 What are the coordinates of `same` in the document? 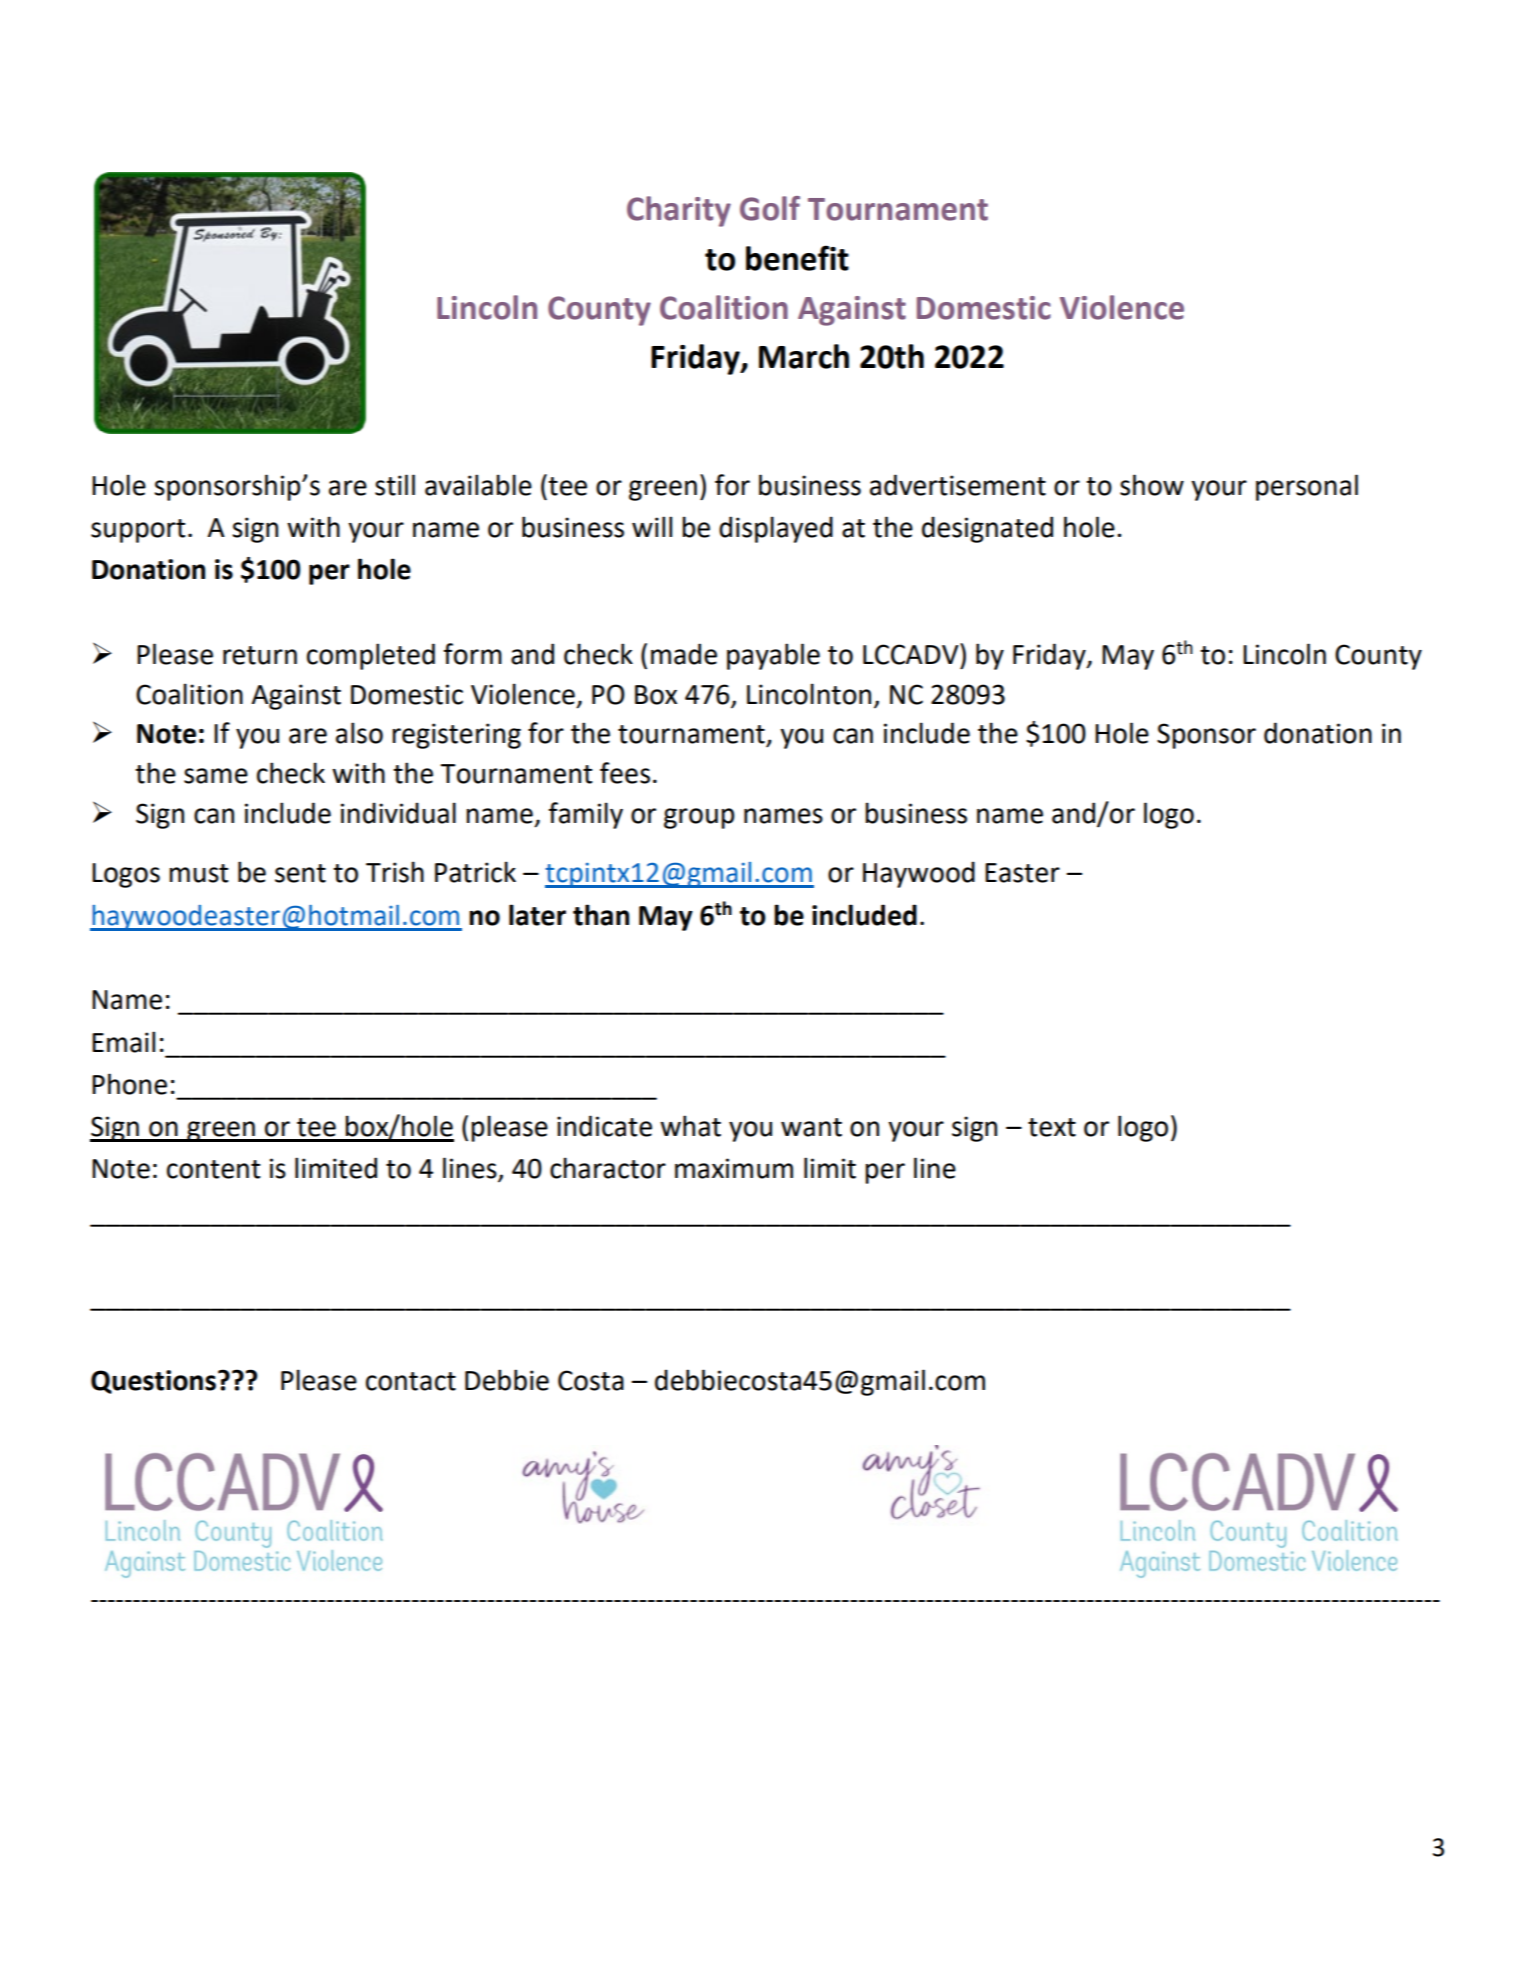 It's located at (216, 776).
